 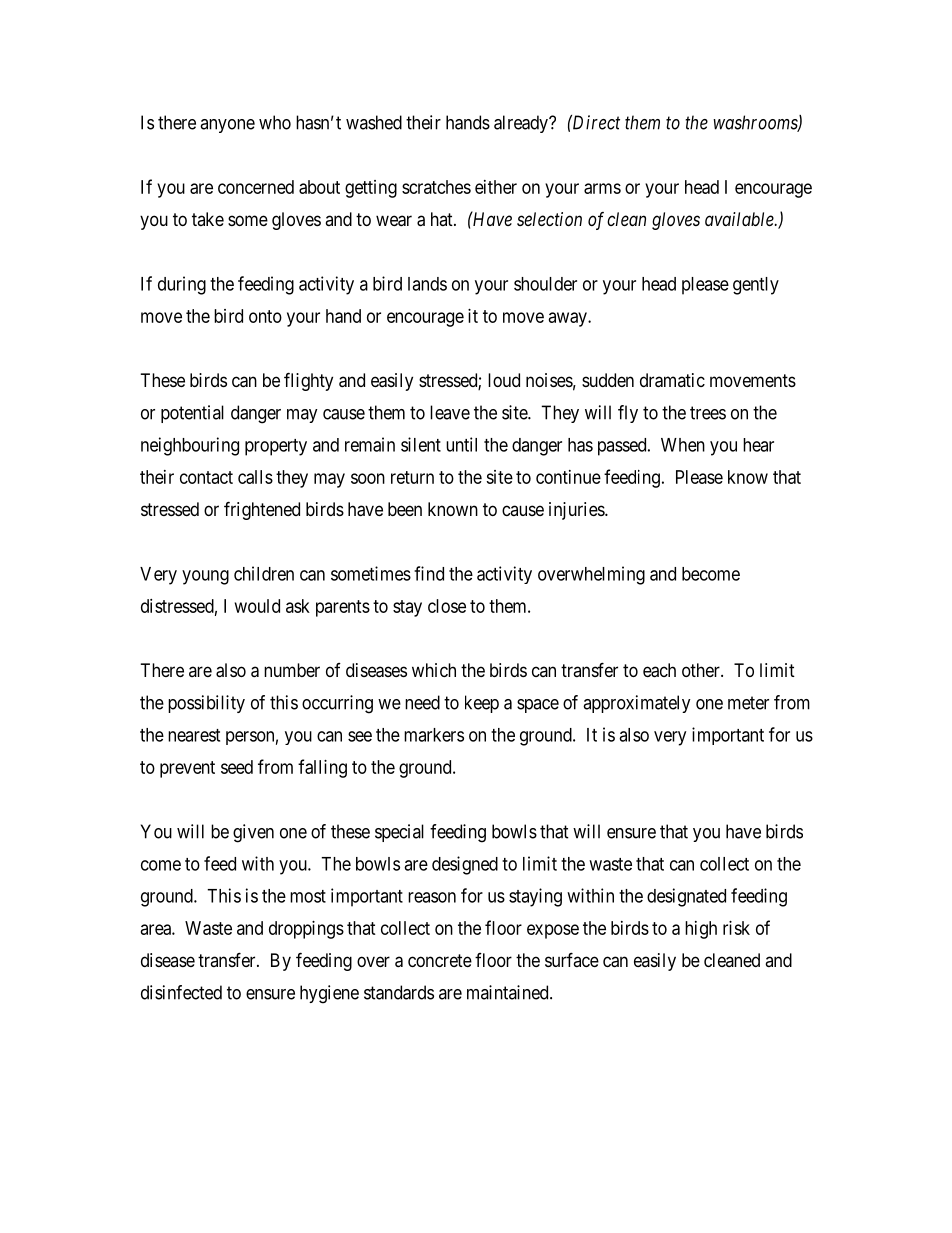 What do you see at coordinates (440, 960) in the page?
I see `concrete` at bounding box center [440, 960].
